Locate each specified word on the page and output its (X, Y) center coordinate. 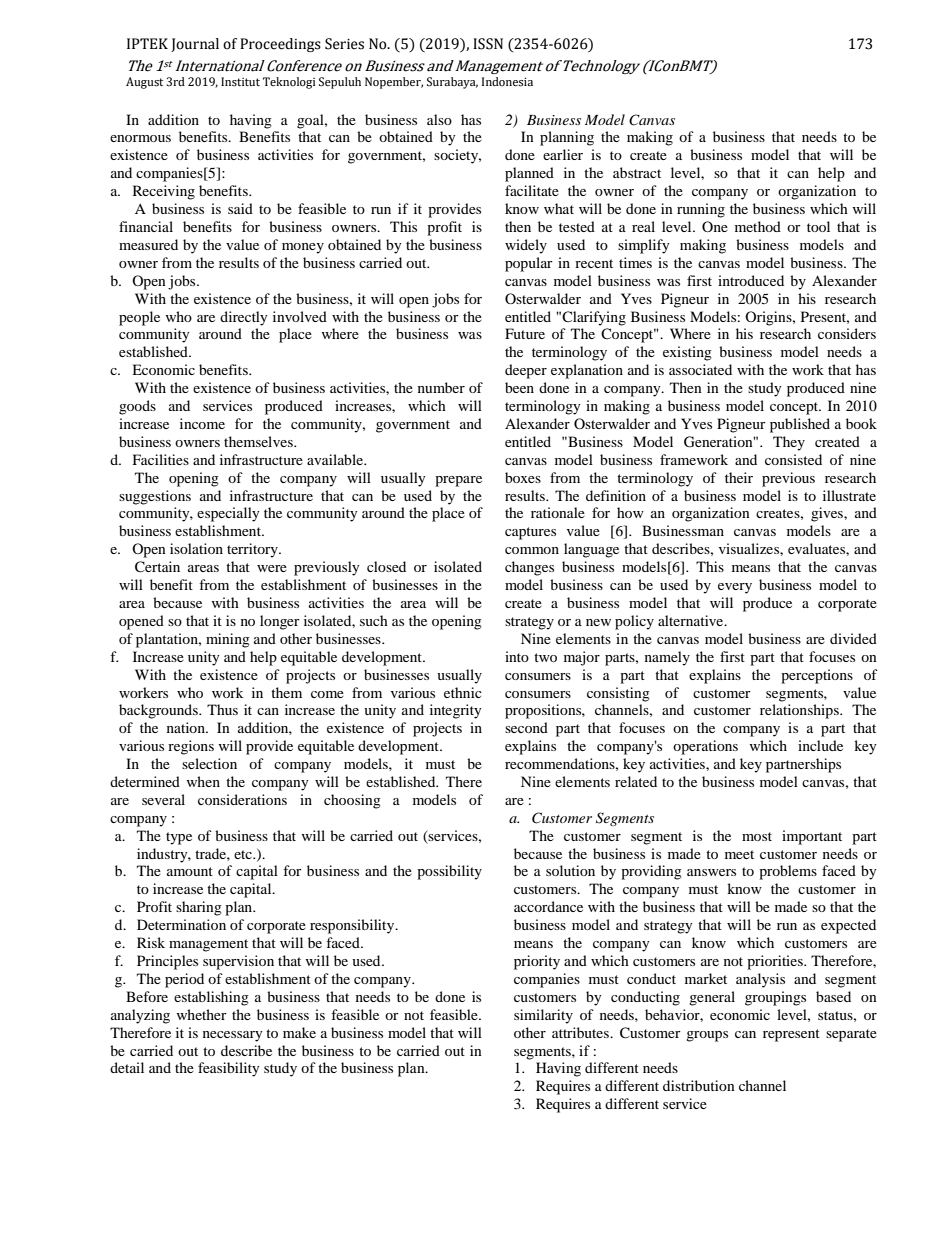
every (735, 588)
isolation (196, 548)
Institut (240, 81)
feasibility (229, 1069)
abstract (637, 172)
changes (529, 568)
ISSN (488, 44)
